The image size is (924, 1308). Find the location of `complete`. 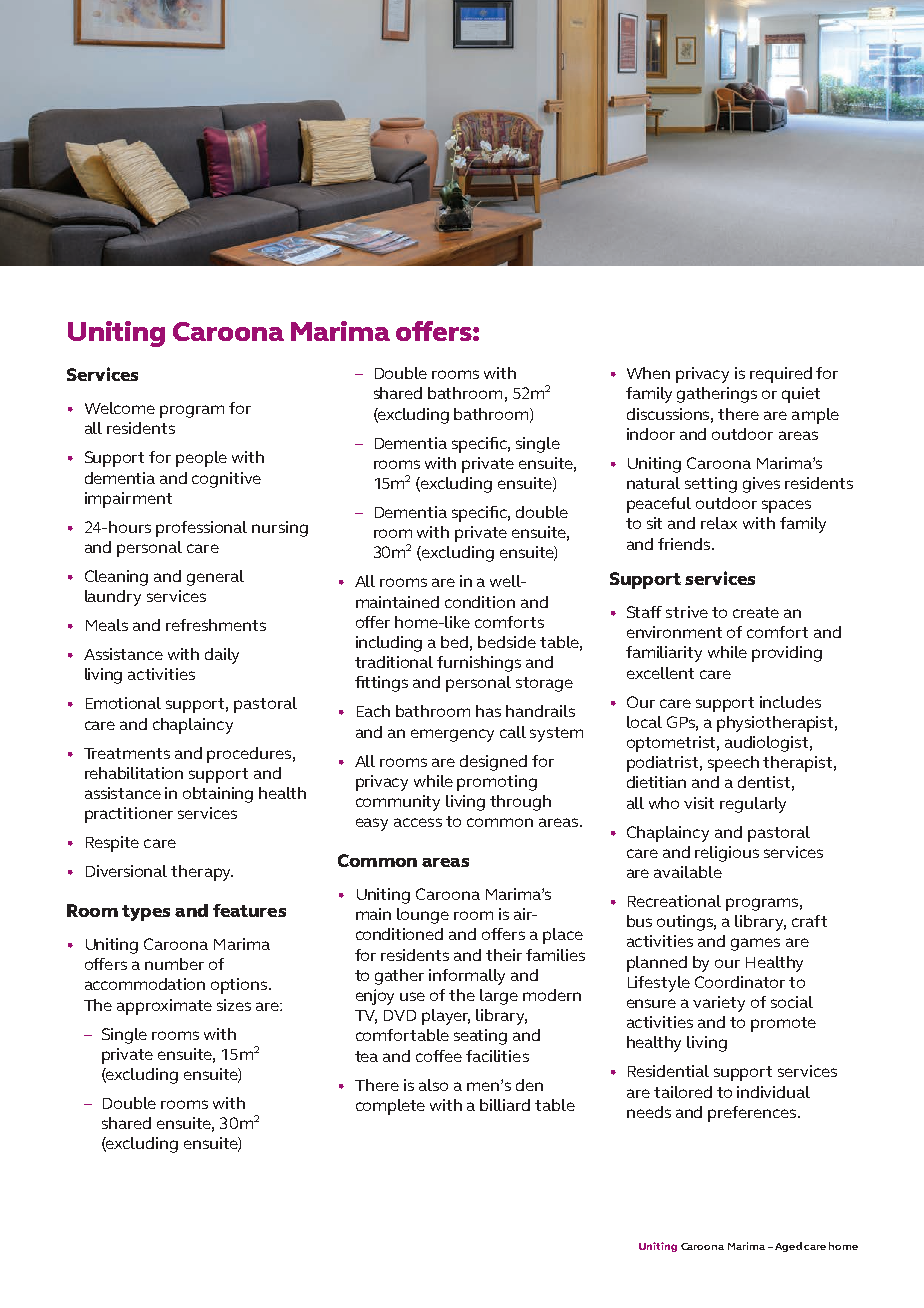

complete is located at coordinates (390, 1107).
